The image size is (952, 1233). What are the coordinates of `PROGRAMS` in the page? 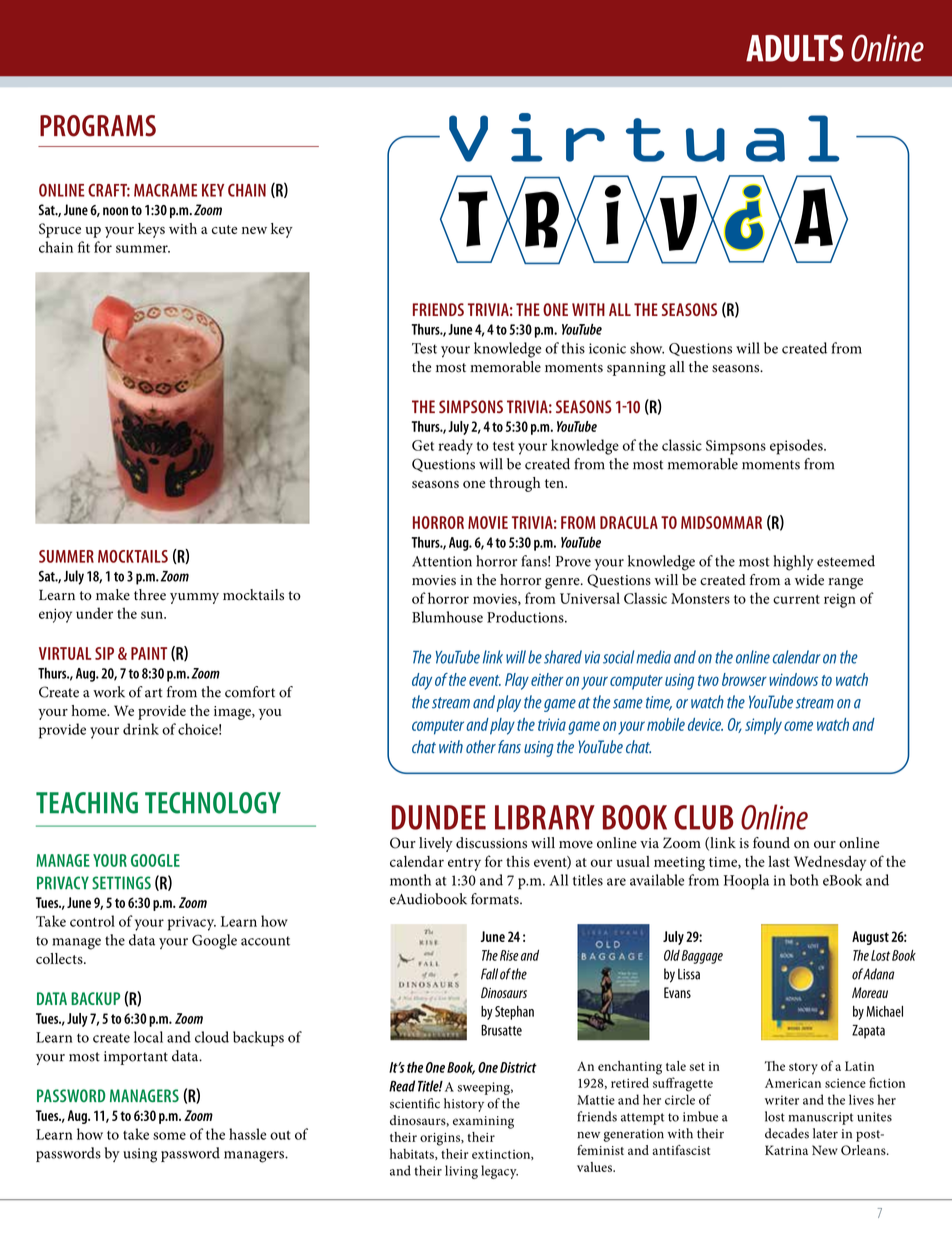 It's located at (98, 126).
